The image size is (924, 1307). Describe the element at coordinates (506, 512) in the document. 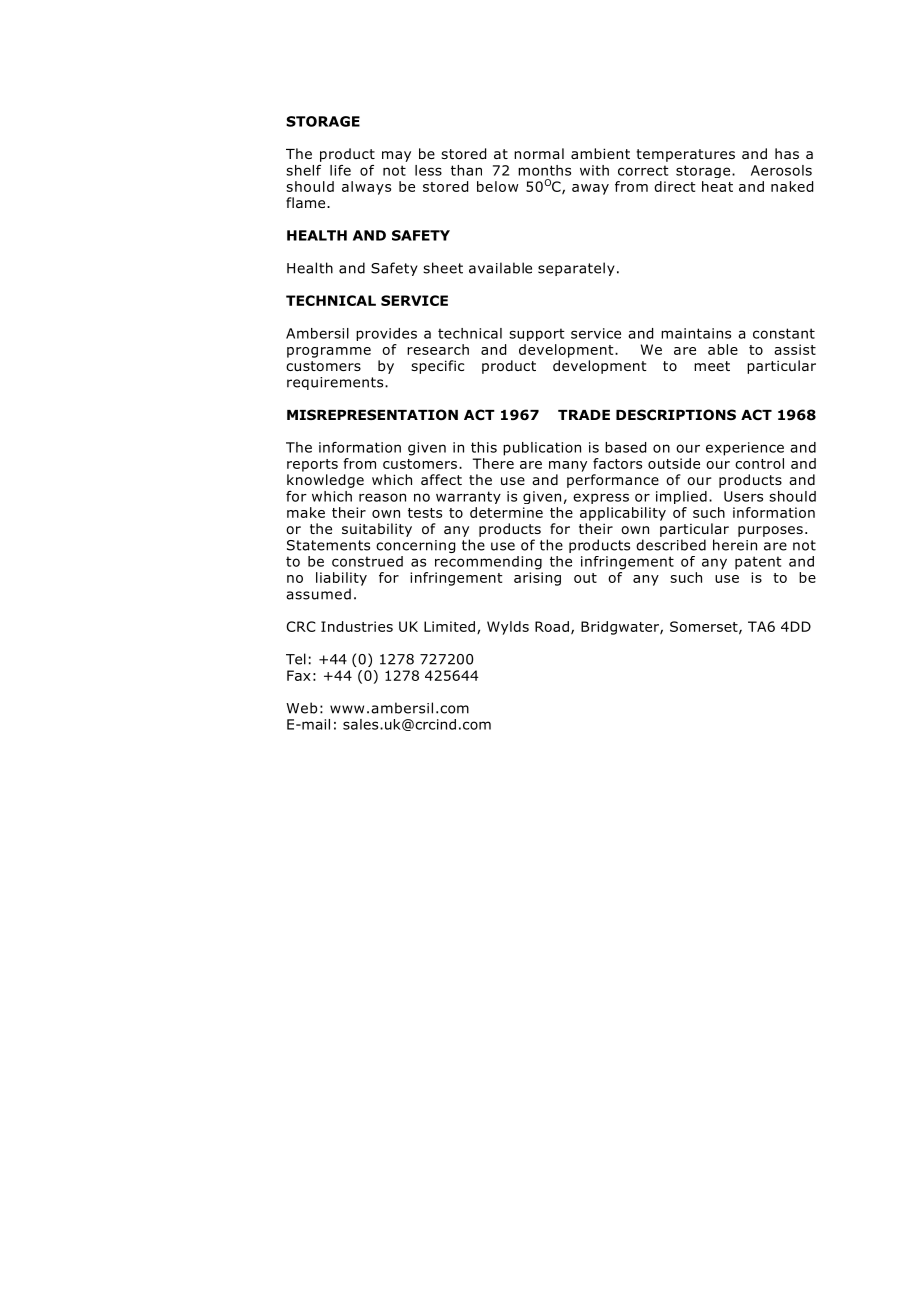

I see `determine` at that location.
